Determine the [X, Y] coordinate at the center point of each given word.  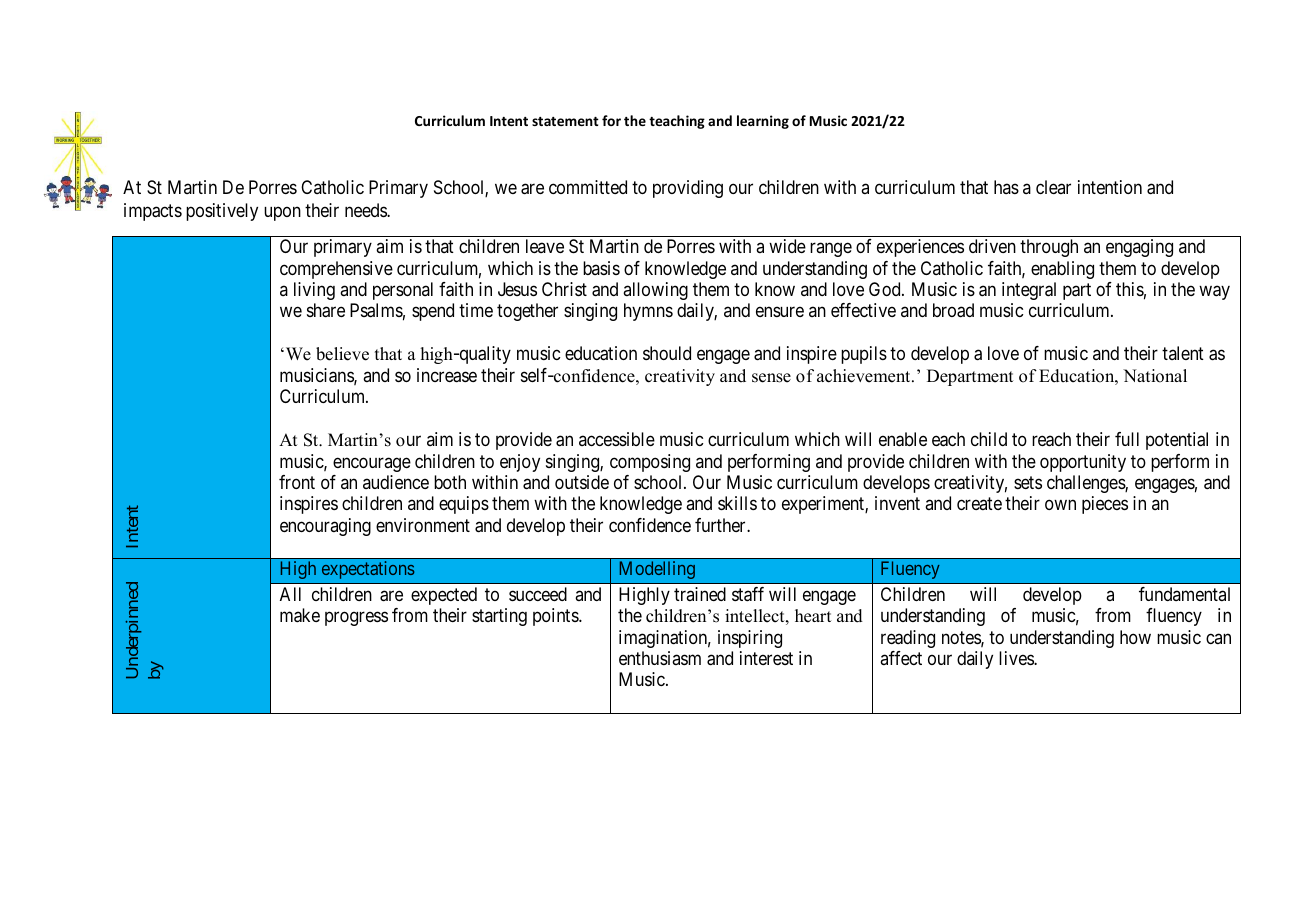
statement [565, 121]
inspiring [750, 639]
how [1135, 637]
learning [763, 122]
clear [1053, 187]
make [300, 615]
